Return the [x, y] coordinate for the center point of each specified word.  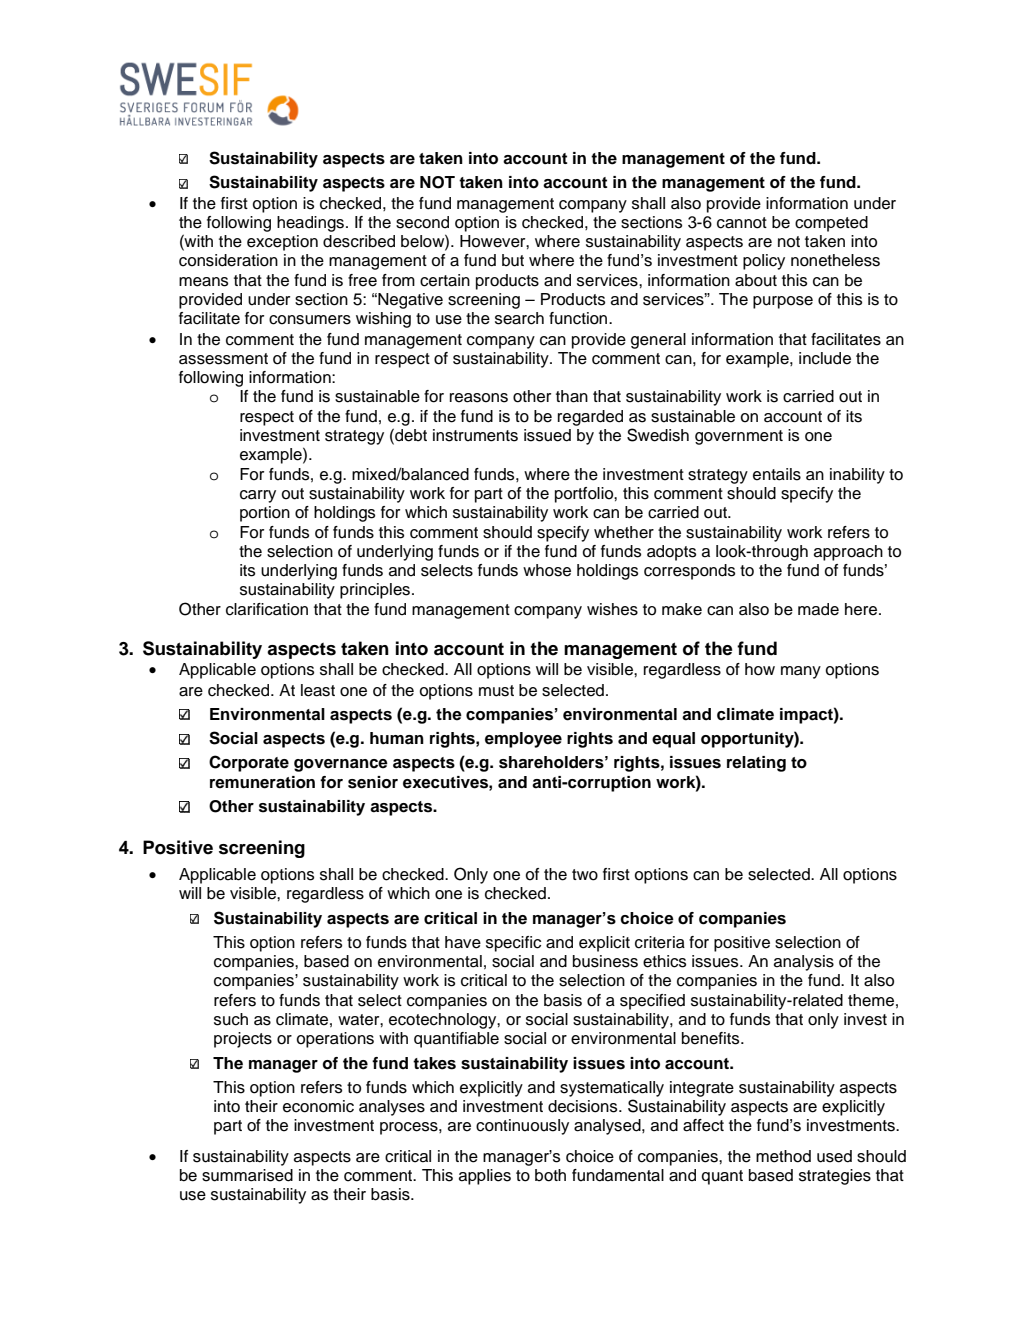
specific [513, 944]
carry [258, 496]
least [318, 690]
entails [777, 474]
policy [764, 262]
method [783, 1156]
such [231, 1019]
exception [282, 243]
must [496, 691]
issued [547, 435]
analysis [804, 963]
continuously [522, 1127]
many [801, 672]
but [513, 260]
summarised [247, 1175]
